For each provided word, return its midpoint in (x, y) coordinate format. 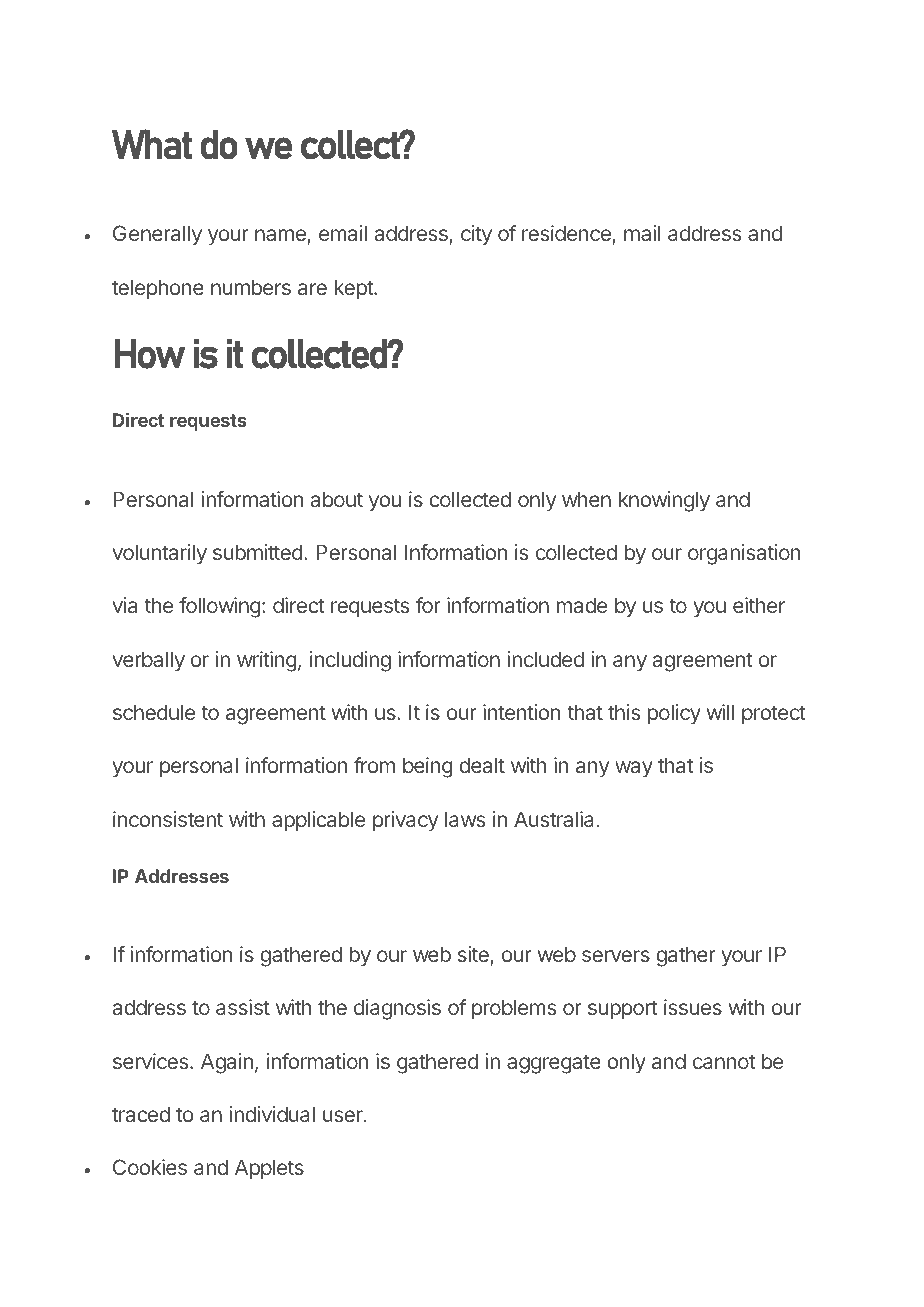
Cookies (150, 1167)
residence (567, 235)
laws (465, 819)
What (152, 144)
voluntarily (159, 554)
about (337, 499)
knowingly (664, 501)
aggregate (554, 1064)
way (634, 769)
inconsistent (168, 819)
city (476, 235)
